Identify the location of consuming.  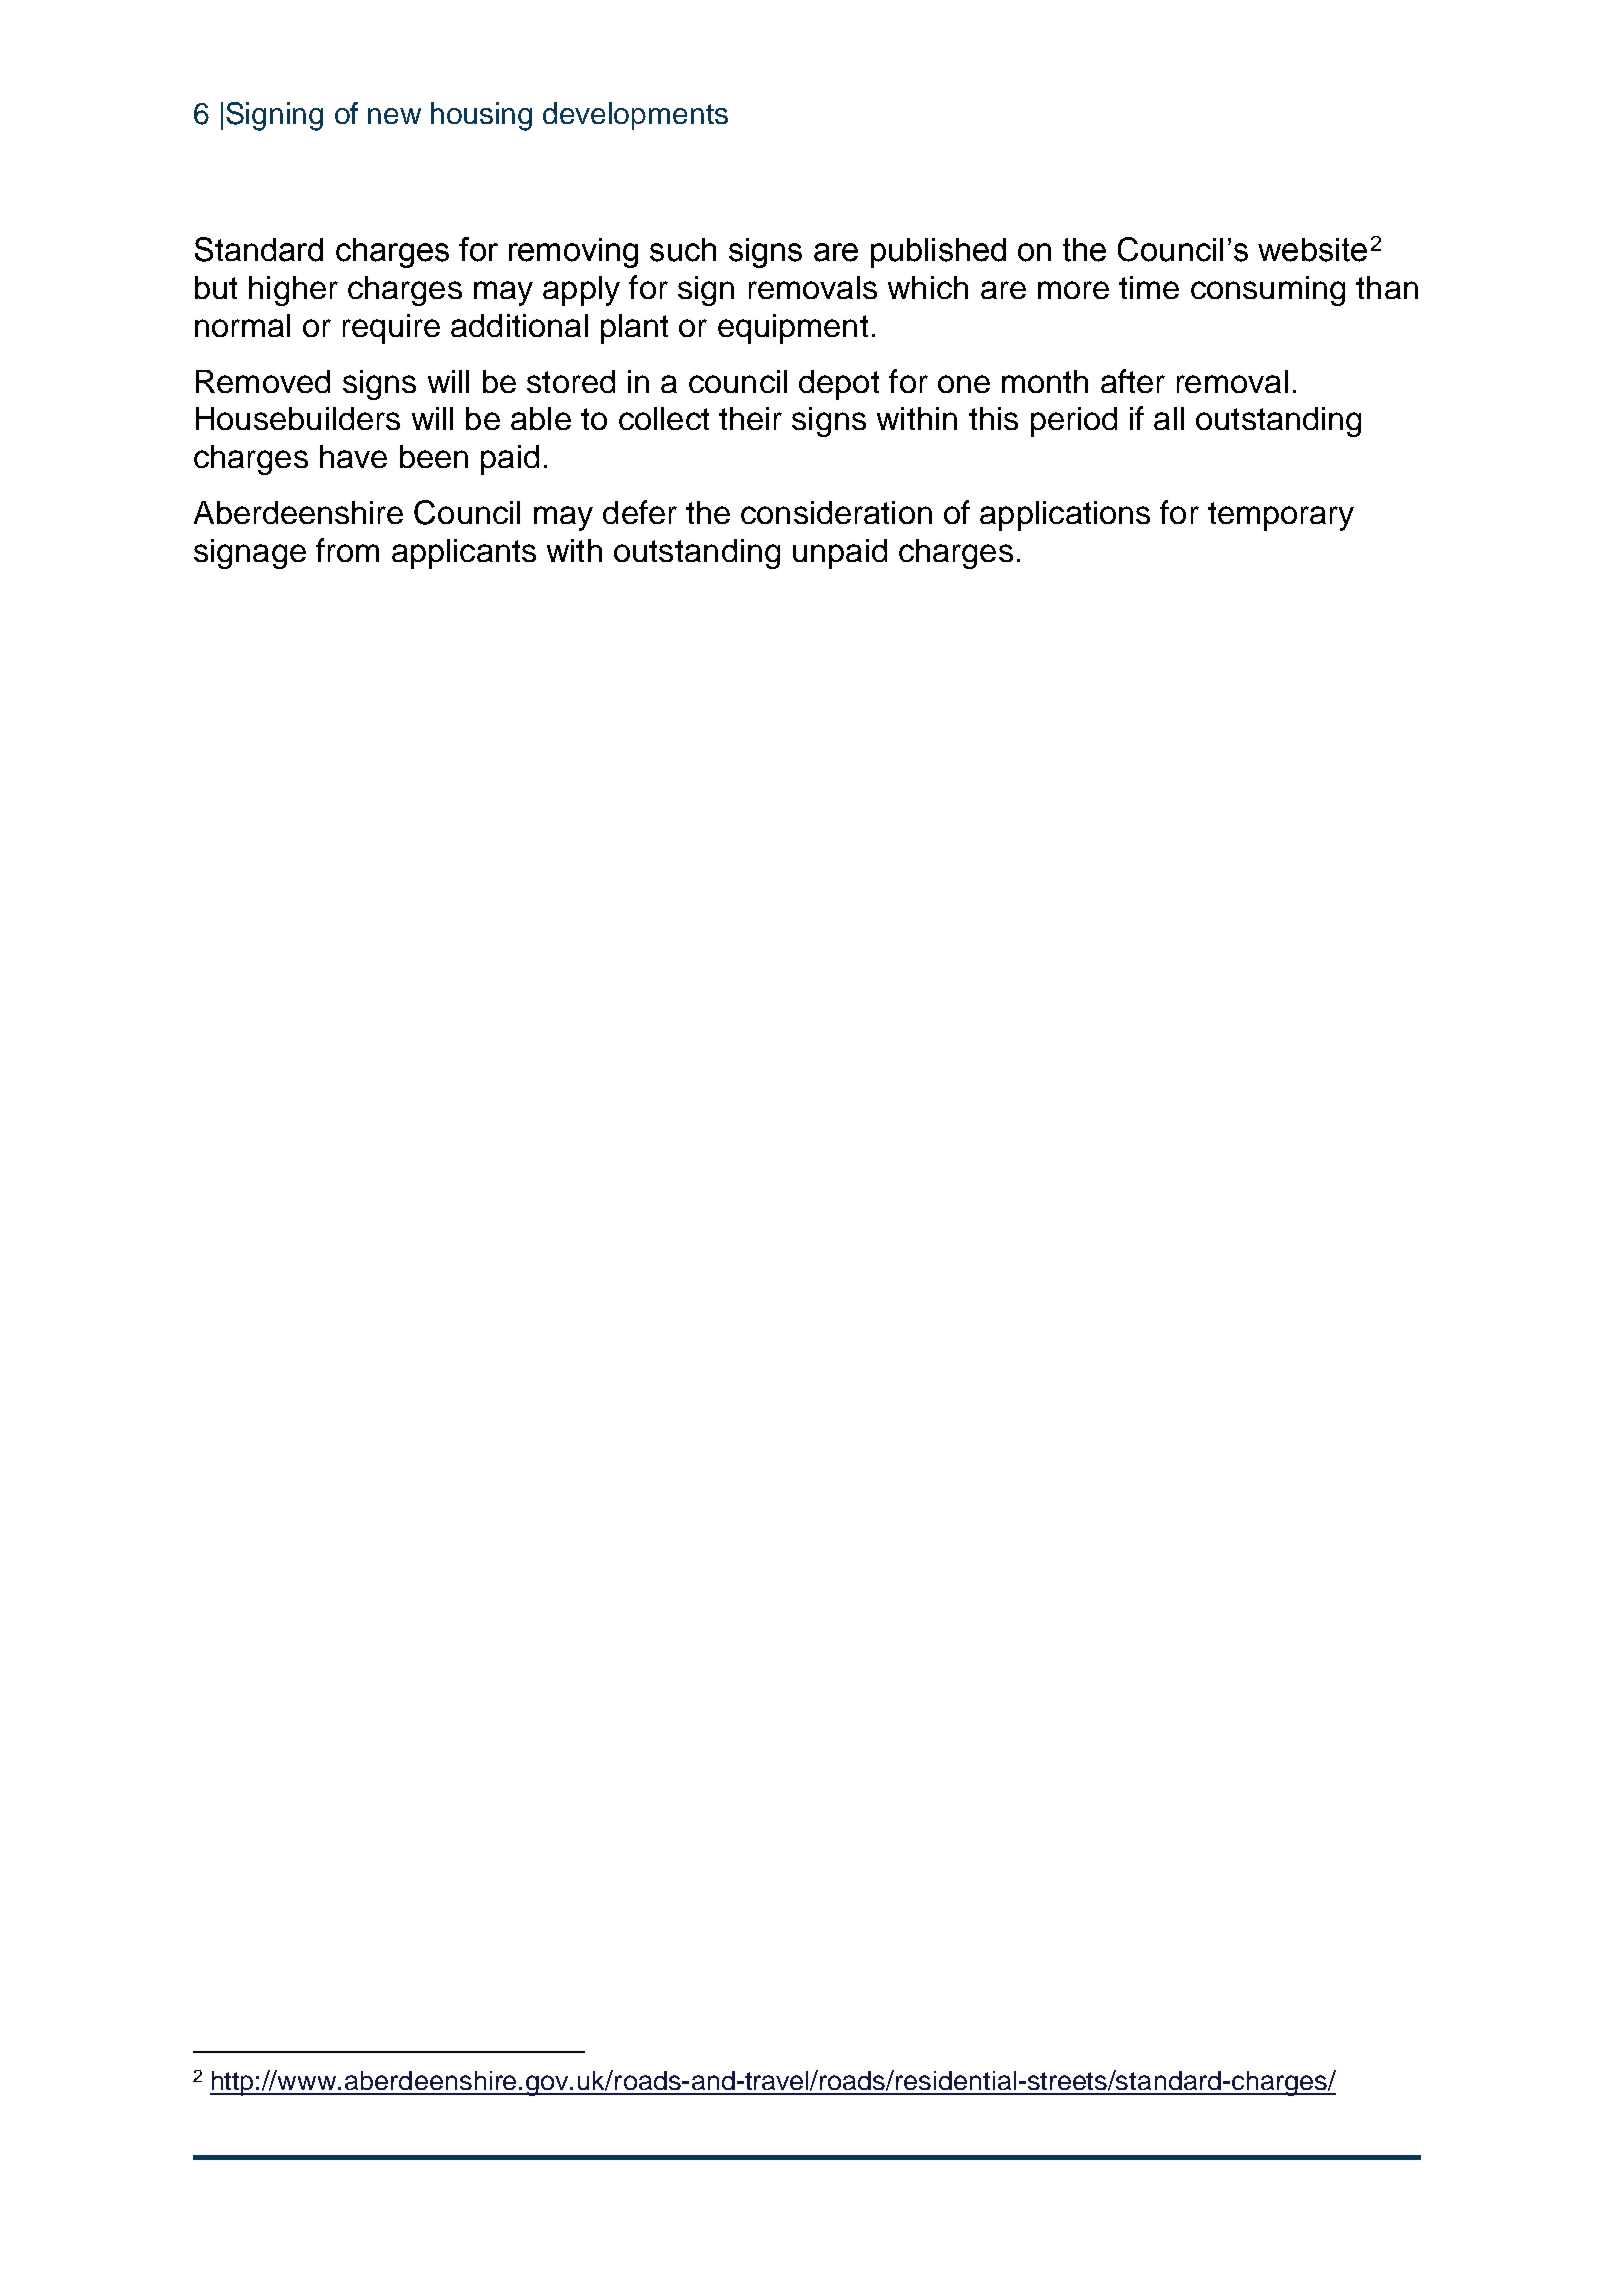
(1268, 291).
